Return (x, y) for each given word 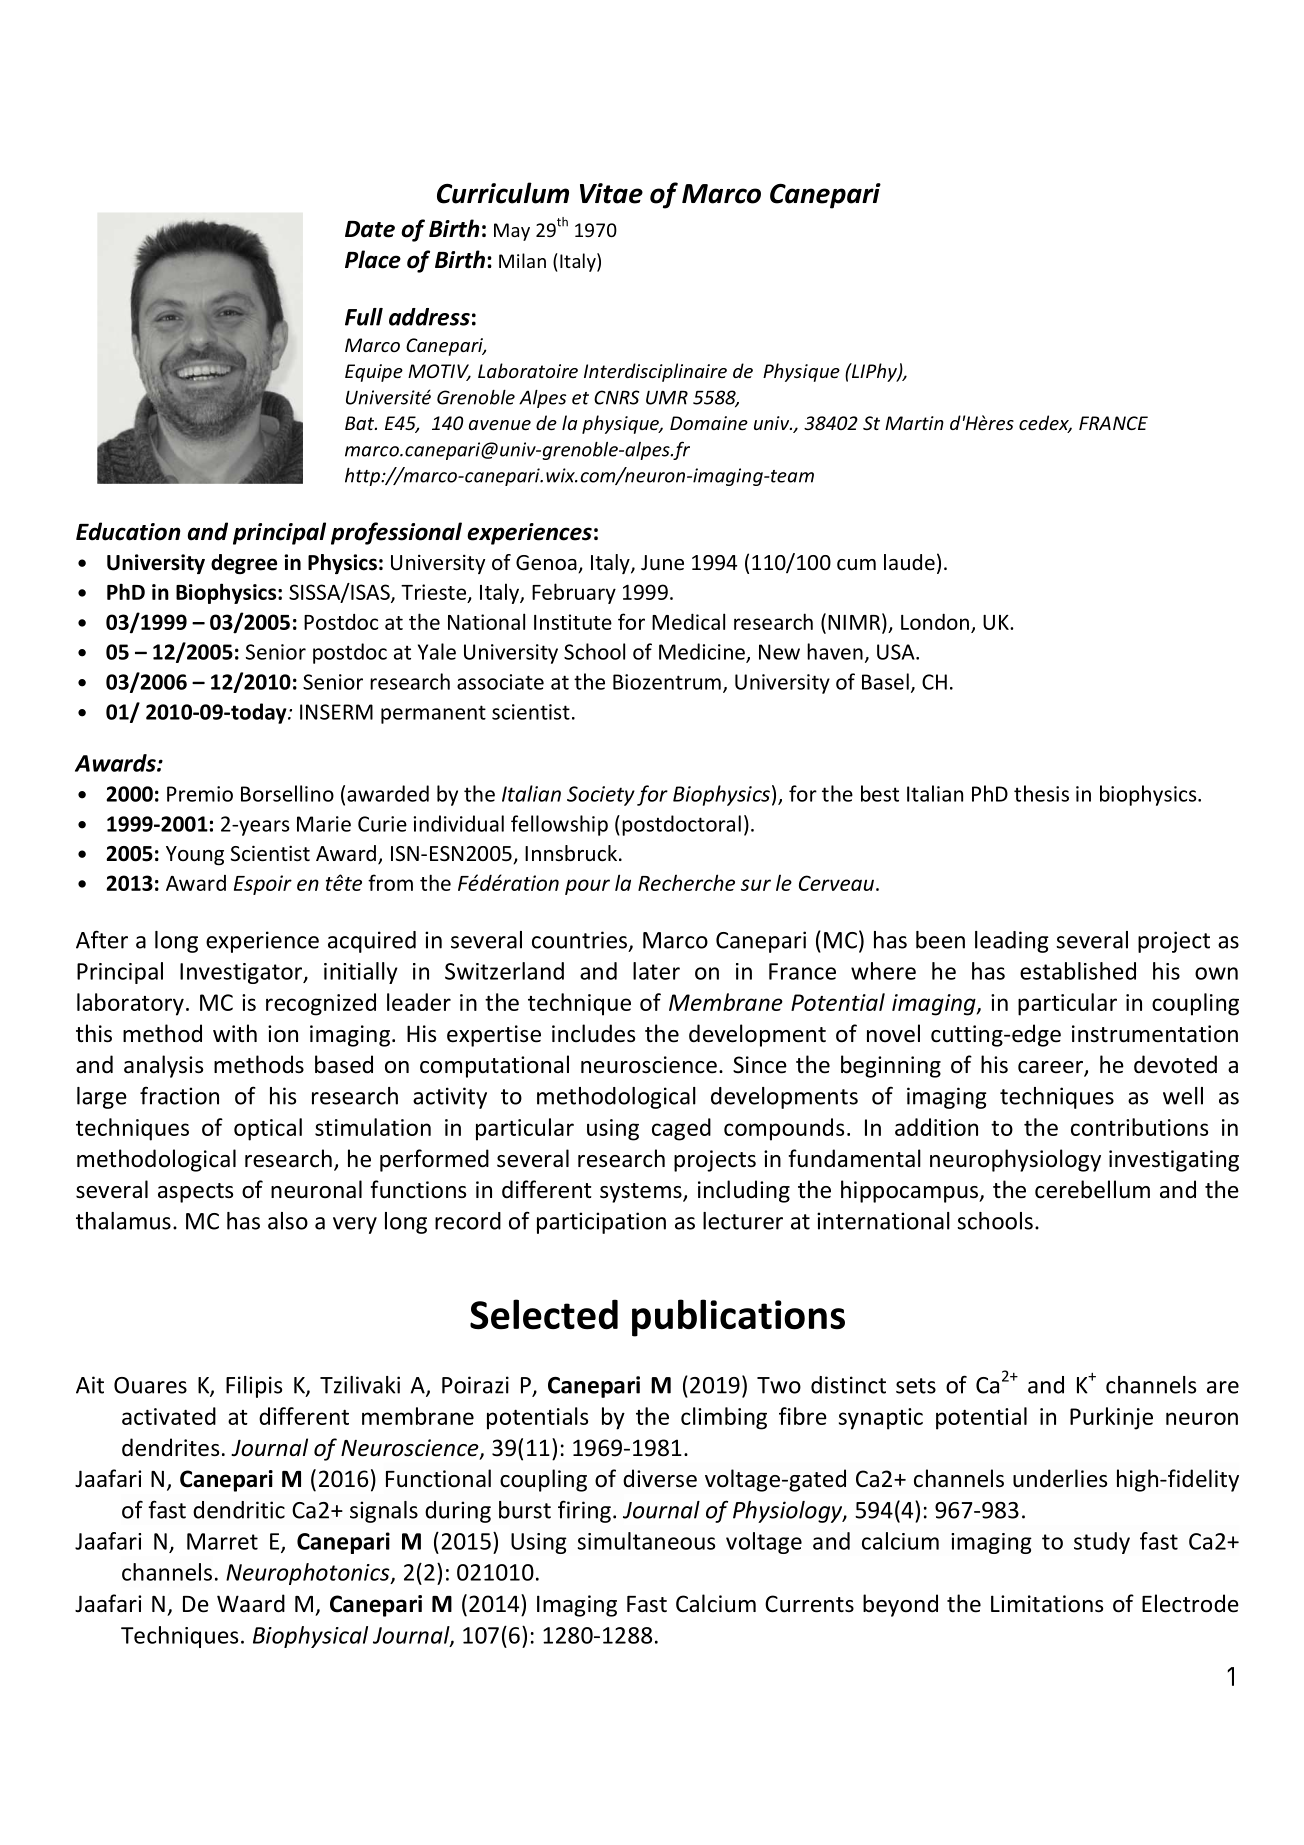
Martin (914, 423)
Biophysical (310, 1637)
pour (587, 887)
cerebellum (1092, 1189)
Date (370, 229)
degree (244, 564)
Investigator (242, 973)
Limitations (1047, 1604)
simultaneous (646, 1541)
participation (601, 1223)
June (662, 563)
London (935, 621)
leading (1012, 942)
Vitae (611, 193)
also (288, 1221)
